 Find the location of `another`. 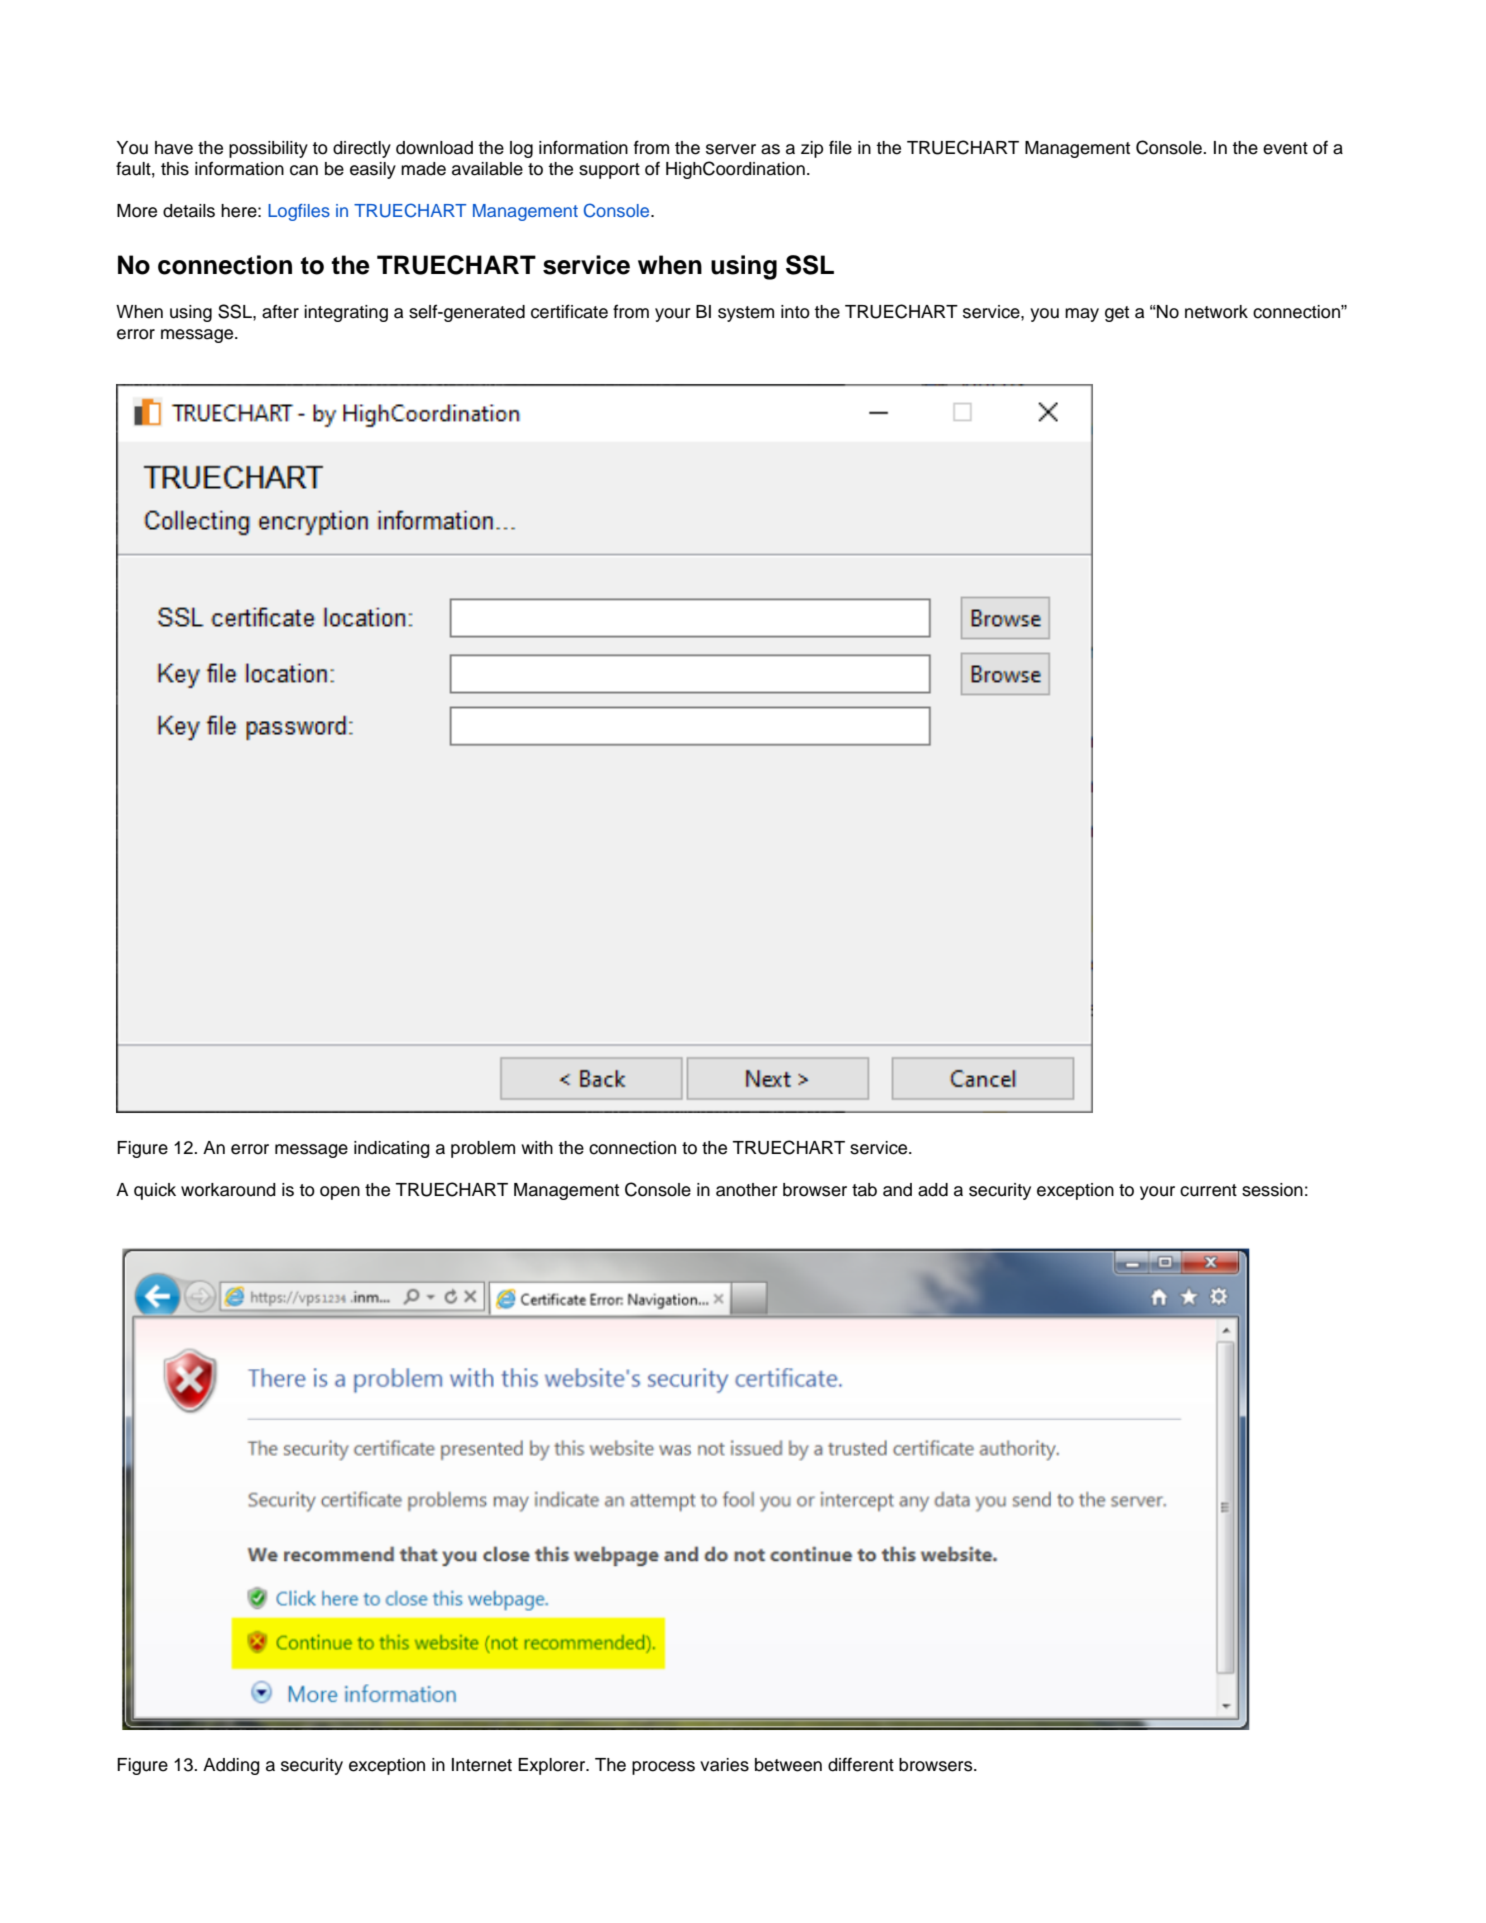

another is located at coordinates (747, 1190).
